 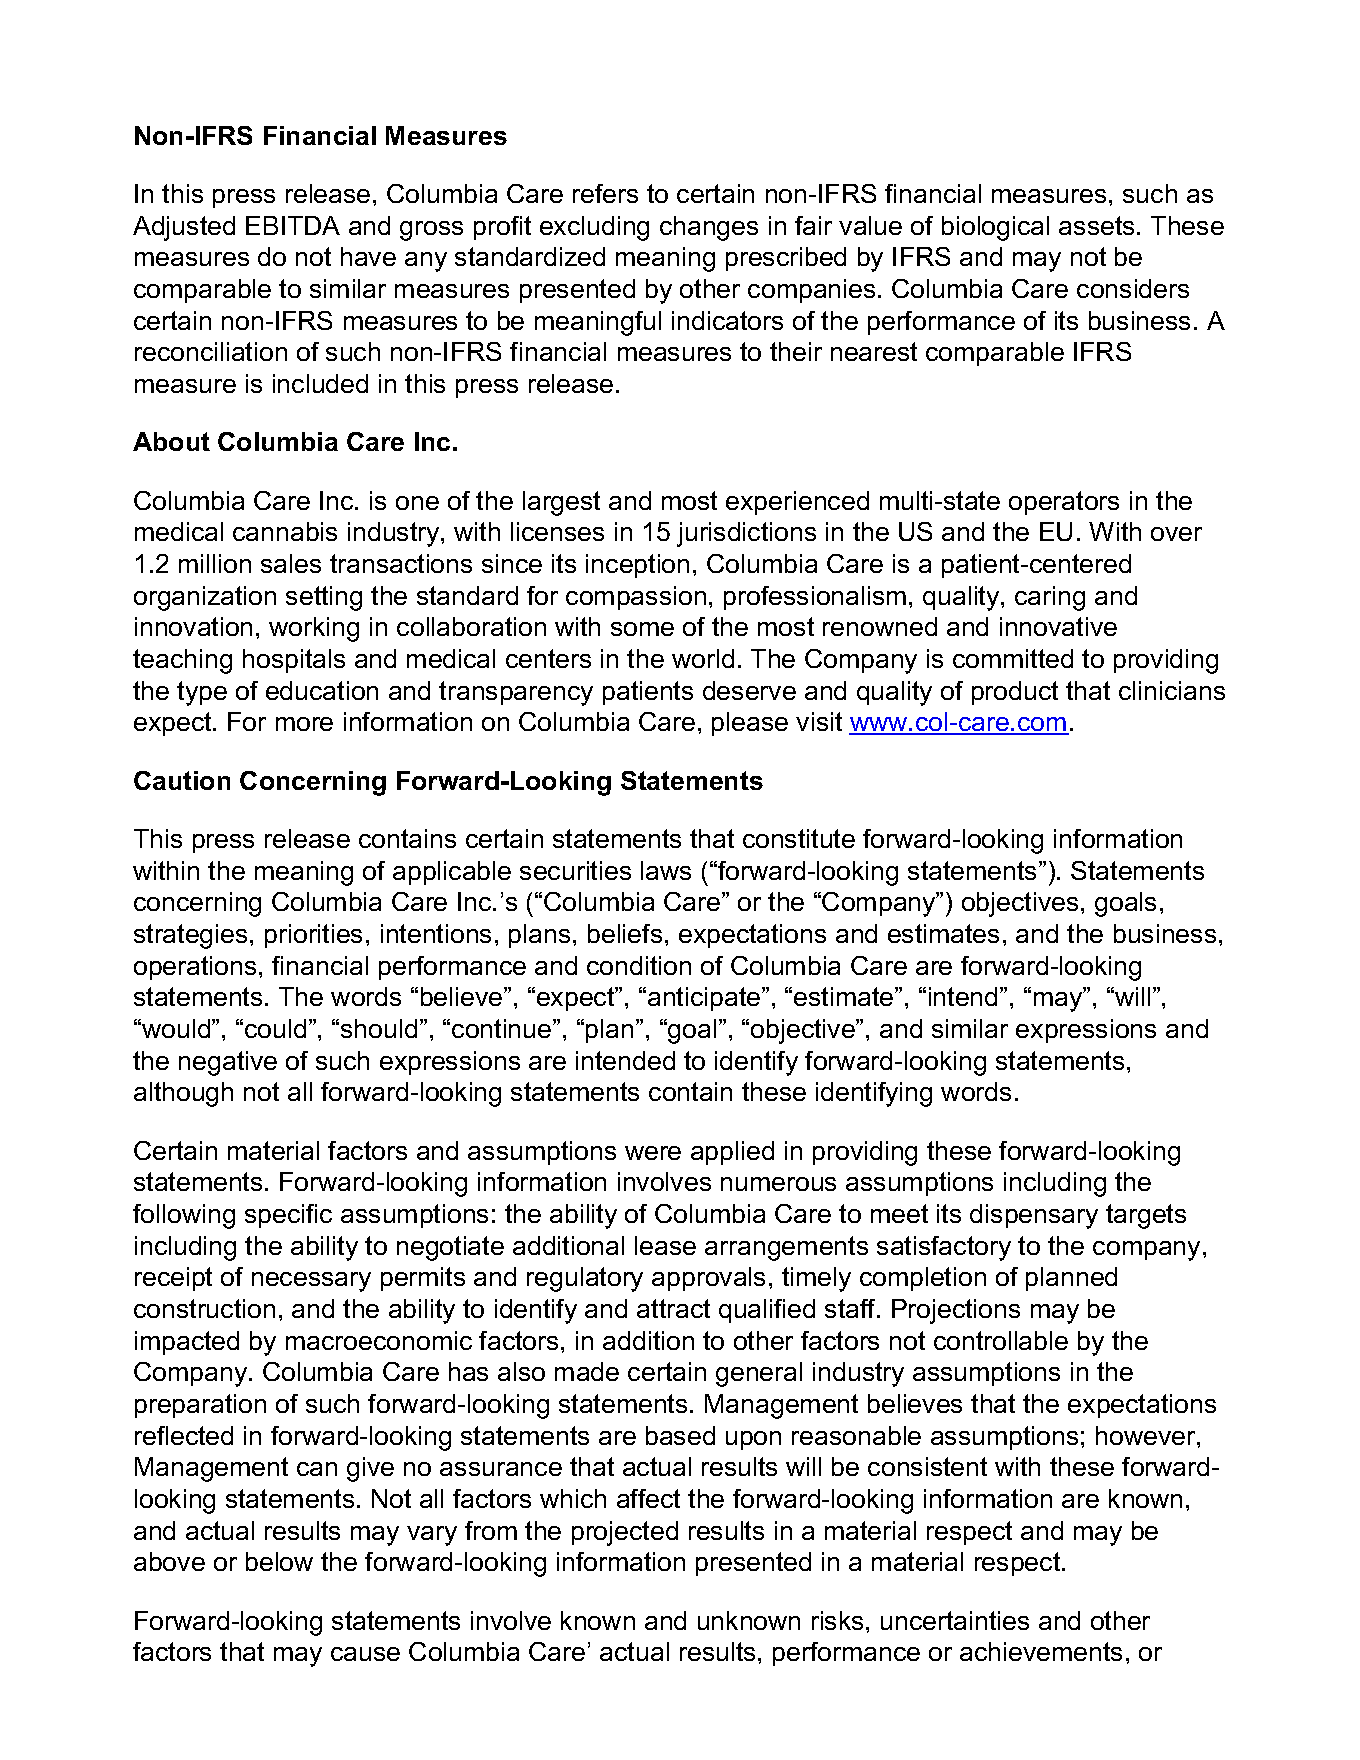 What do you see at coordinates (799, 838) in the screenshot?
I see `constitute` at bounding box center [799, 838].
